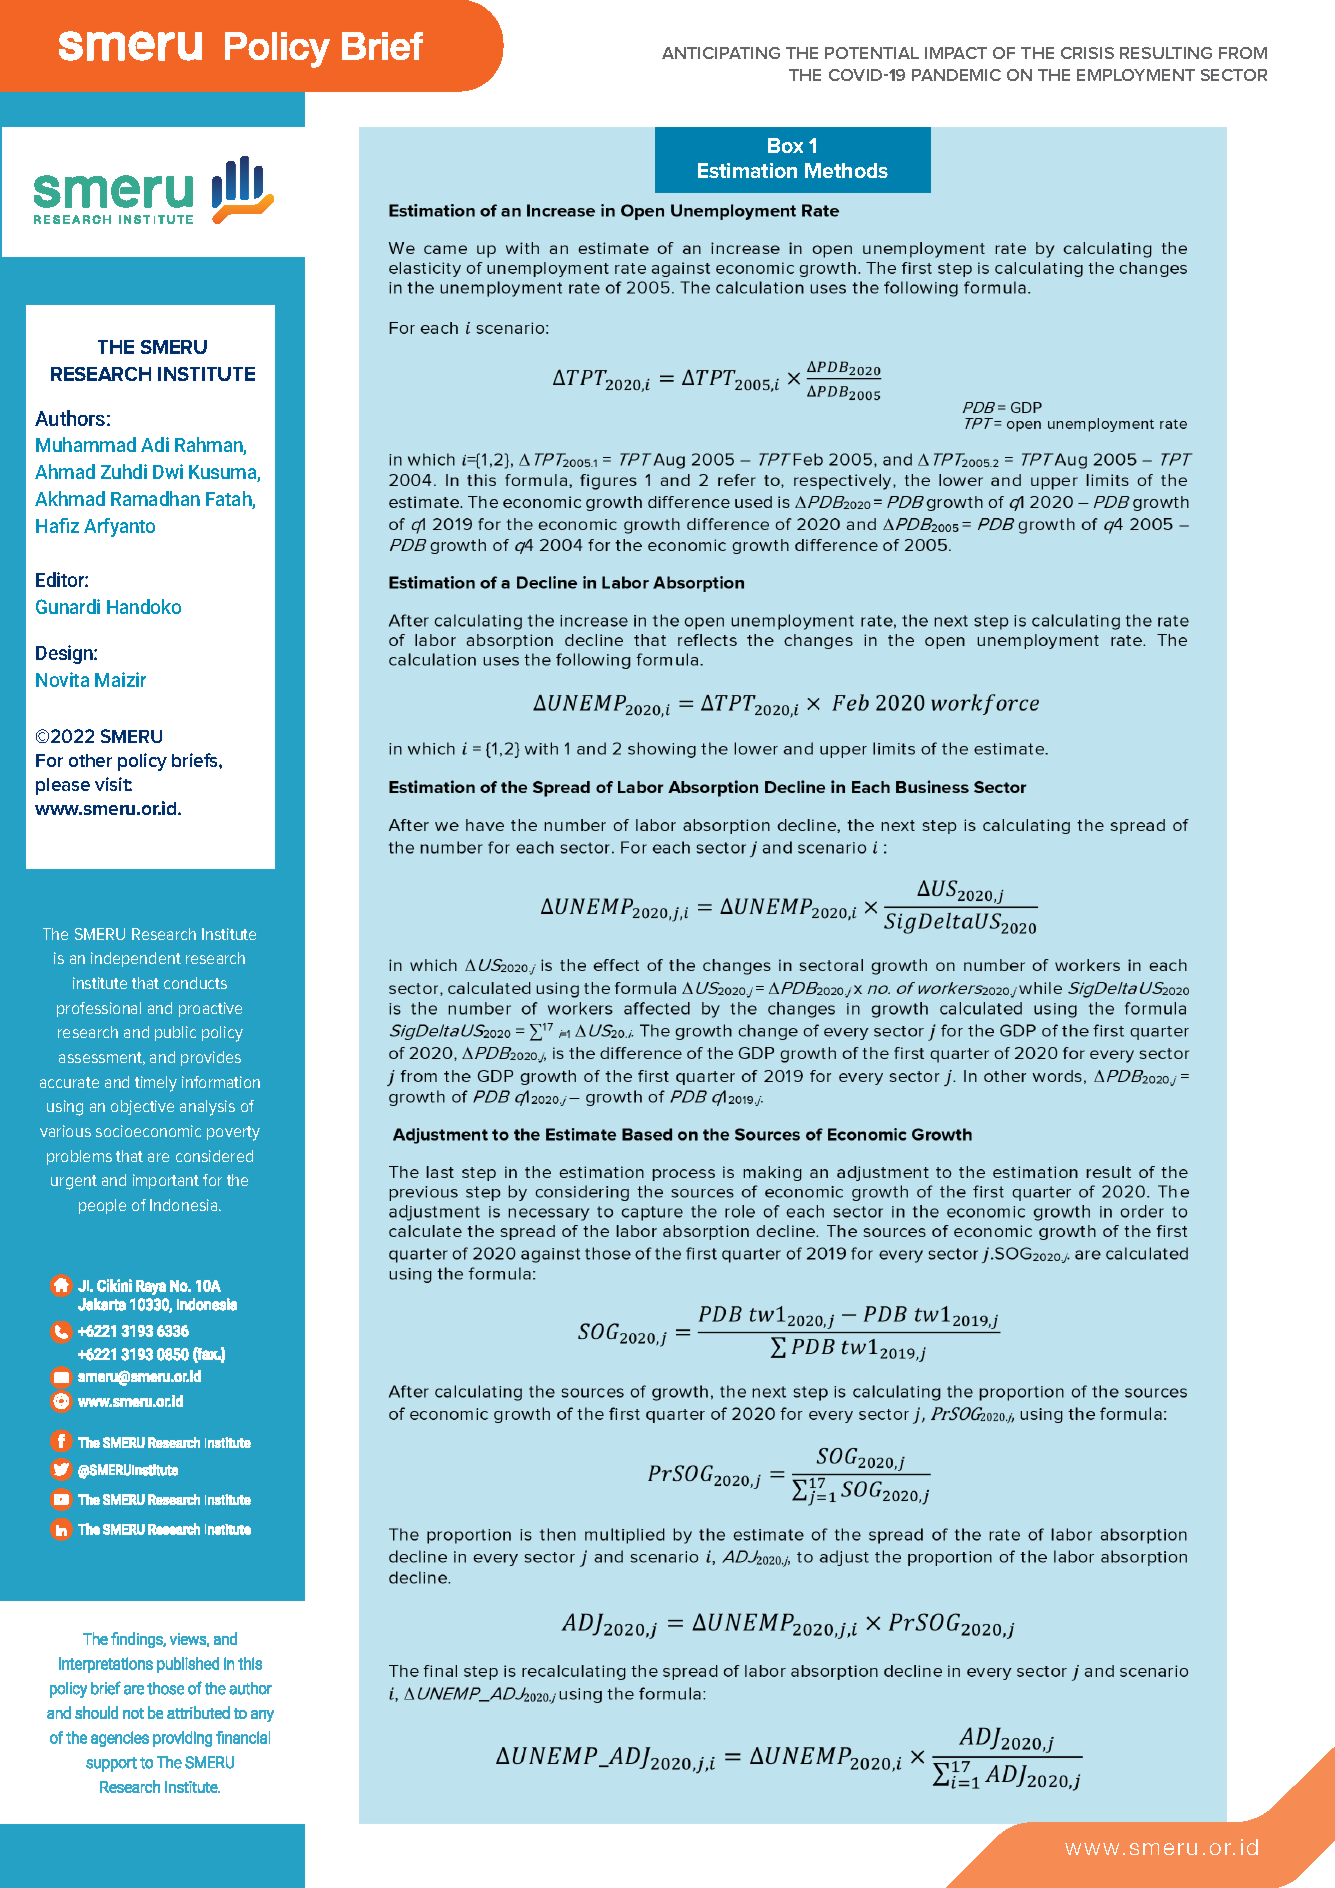 The height and width of the page is (1888, 1335). What do you see at coordinates (155, 444) in the page?
I see `Adi` at bounding box center [155, 444].
